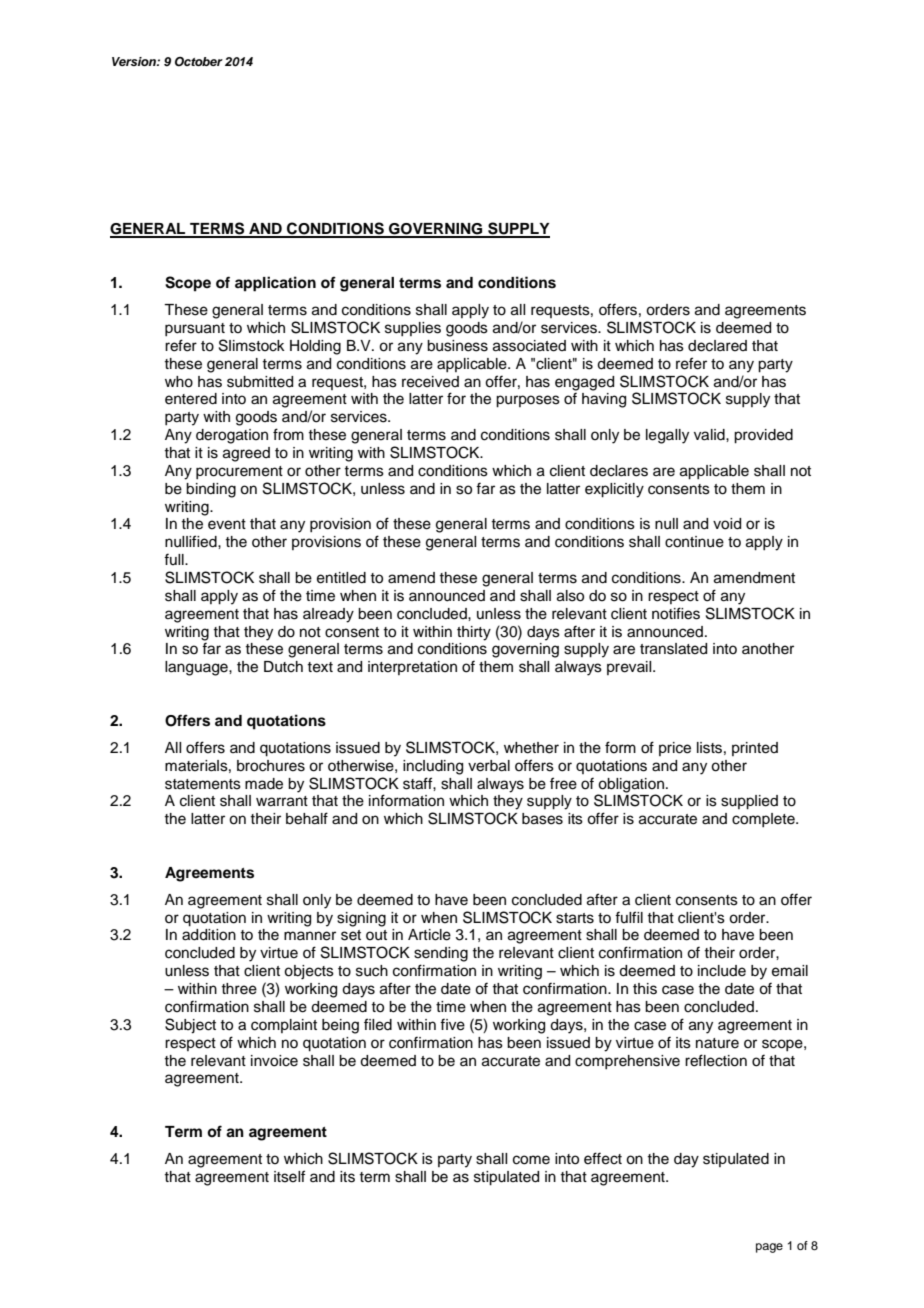 Image resolution: width=924 pixels, height=1308 pixels. Describe the element at coordinates (289, 1176) in the image. I see `itself` at that location.
